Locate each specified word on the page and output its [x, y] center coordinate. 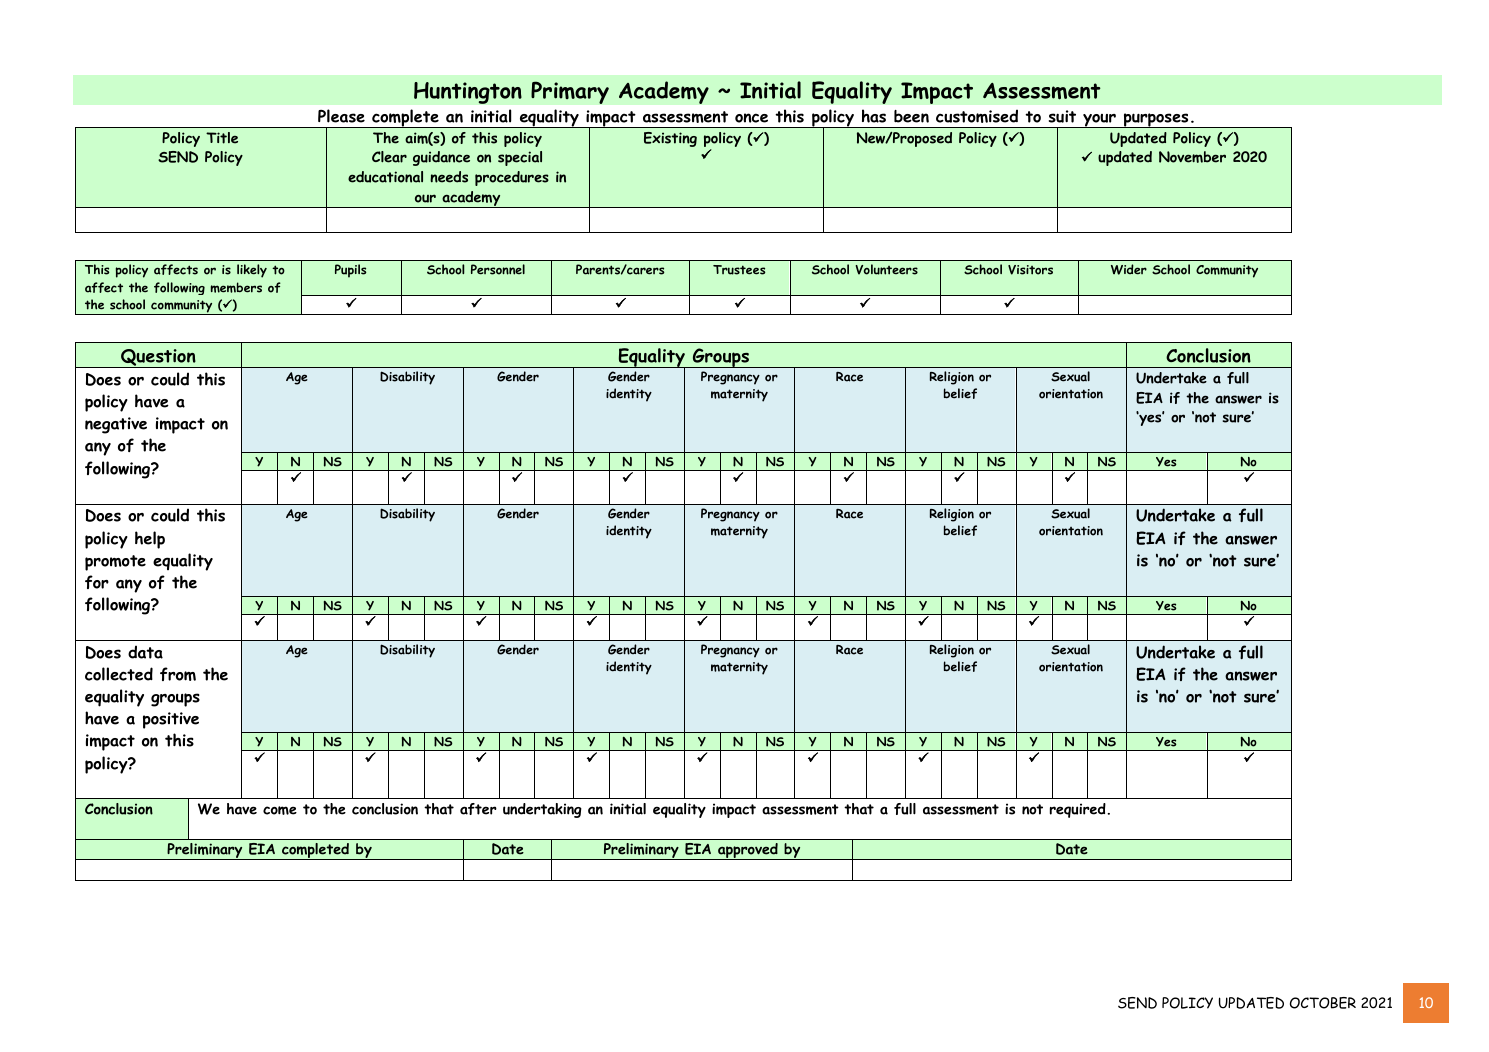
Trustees [739, 270]
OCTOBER [1323, 1003]
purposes [1156, 120]
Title [222, 138]
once [751, 118]
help [150, 540]
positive [171, 720]
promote [115, 563]
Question [158, 358]
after [478, 809]
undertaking [542, 810]
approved [748, 851]
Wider [1129, 269]
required [1079, 810]
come [280, 810]
